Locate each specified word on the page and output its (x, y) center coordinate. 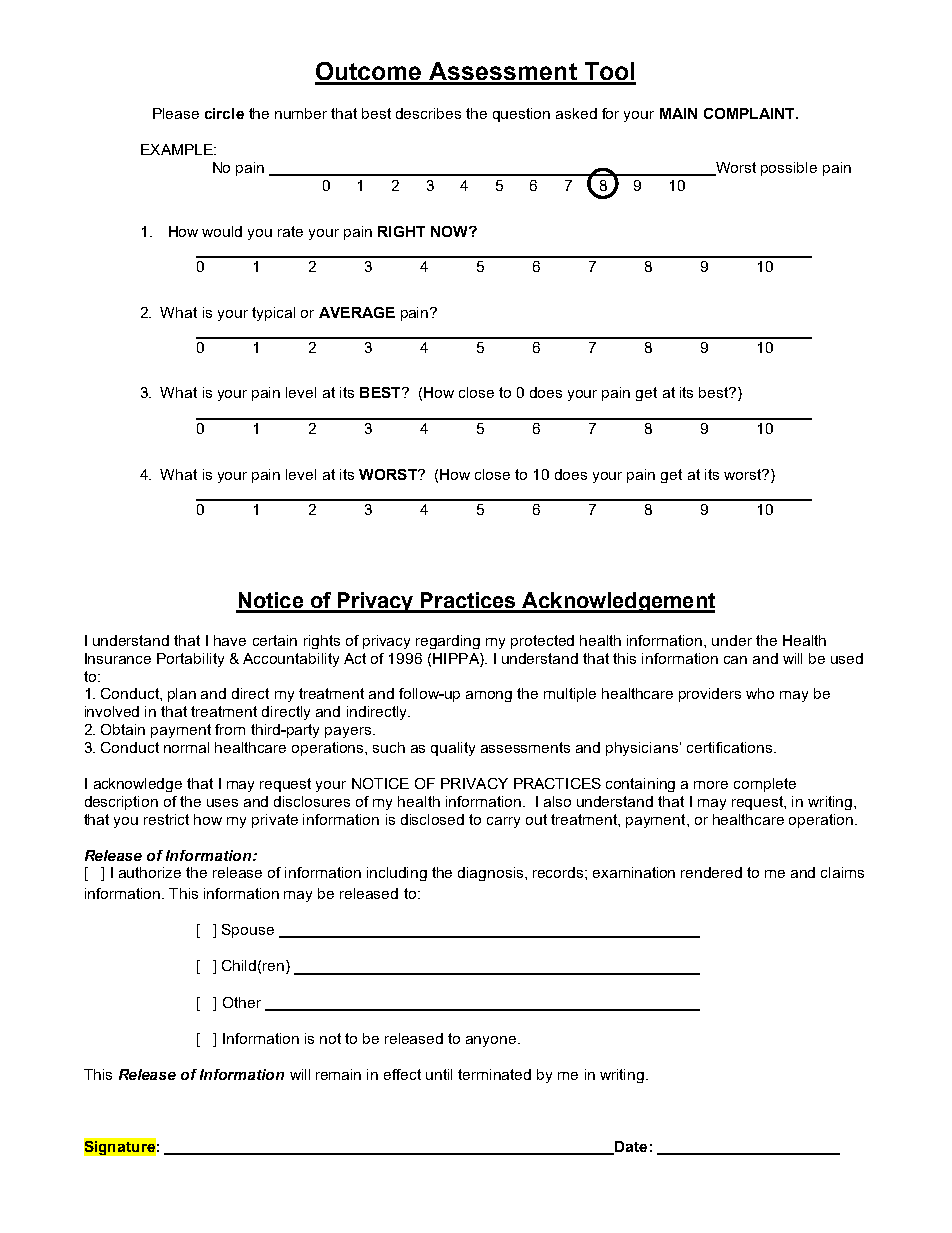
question (521, 115)
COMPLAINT (750, 113)
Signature (120, 1147)
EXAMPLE (178, 149)
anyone (492, 1041)
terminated (494, 1074)
